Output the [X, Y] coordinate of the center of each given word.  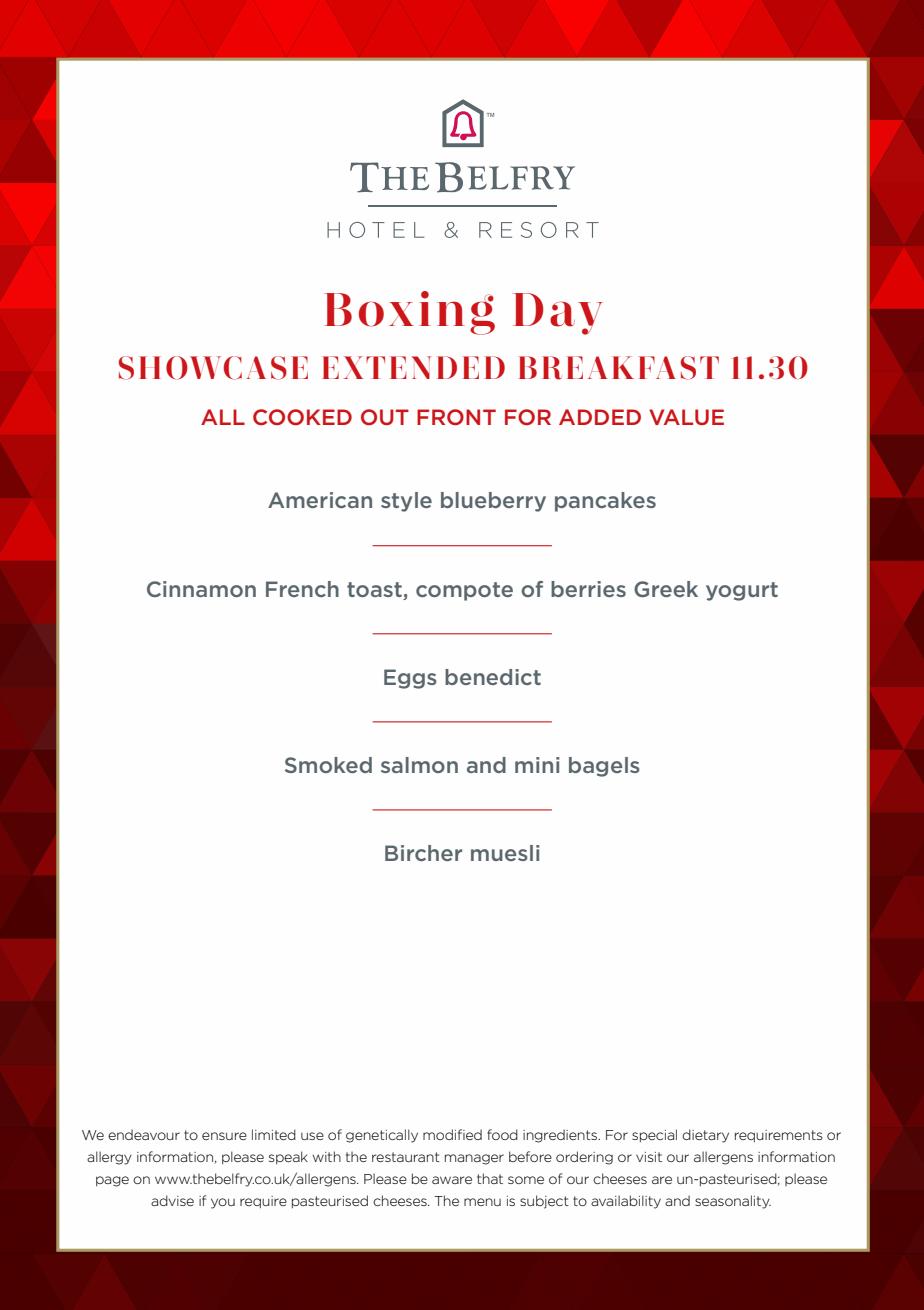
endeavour [144, 1134]
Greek [666, 589]
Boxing [409, 313]
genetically [382, 1136]
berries [588, 589]
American [320, 500]
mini [537, 765]
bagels [604, 767]
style [406, 502]
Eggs [410, 679]
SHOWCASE [213, 368]
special [654, 1135]
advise [172, 1200]
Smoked [328, 765]
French [302, 589]
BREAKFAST [619, 368]
